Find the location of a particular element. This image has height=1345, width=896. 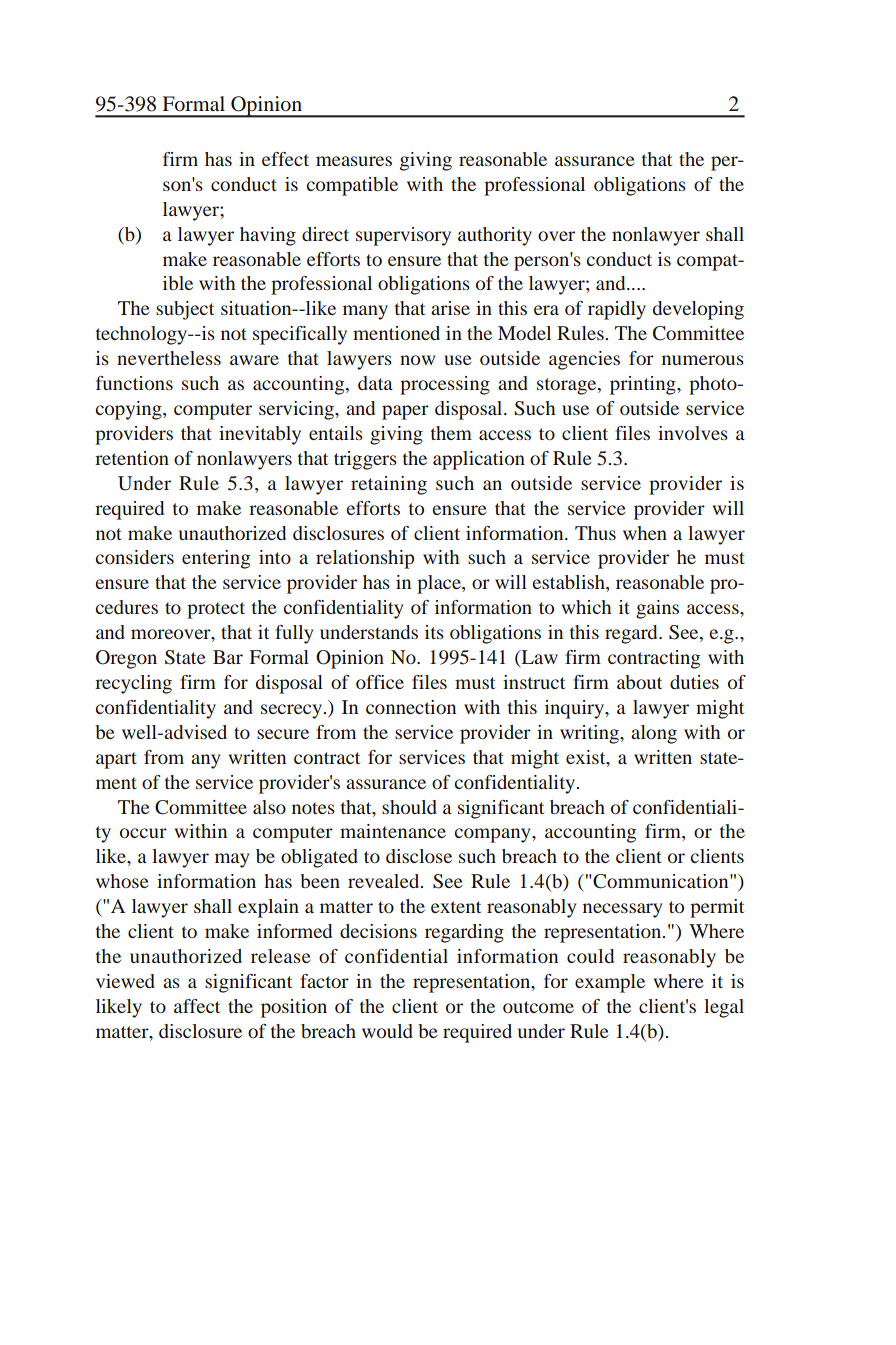

effect is located at coordinates (285, 159).
